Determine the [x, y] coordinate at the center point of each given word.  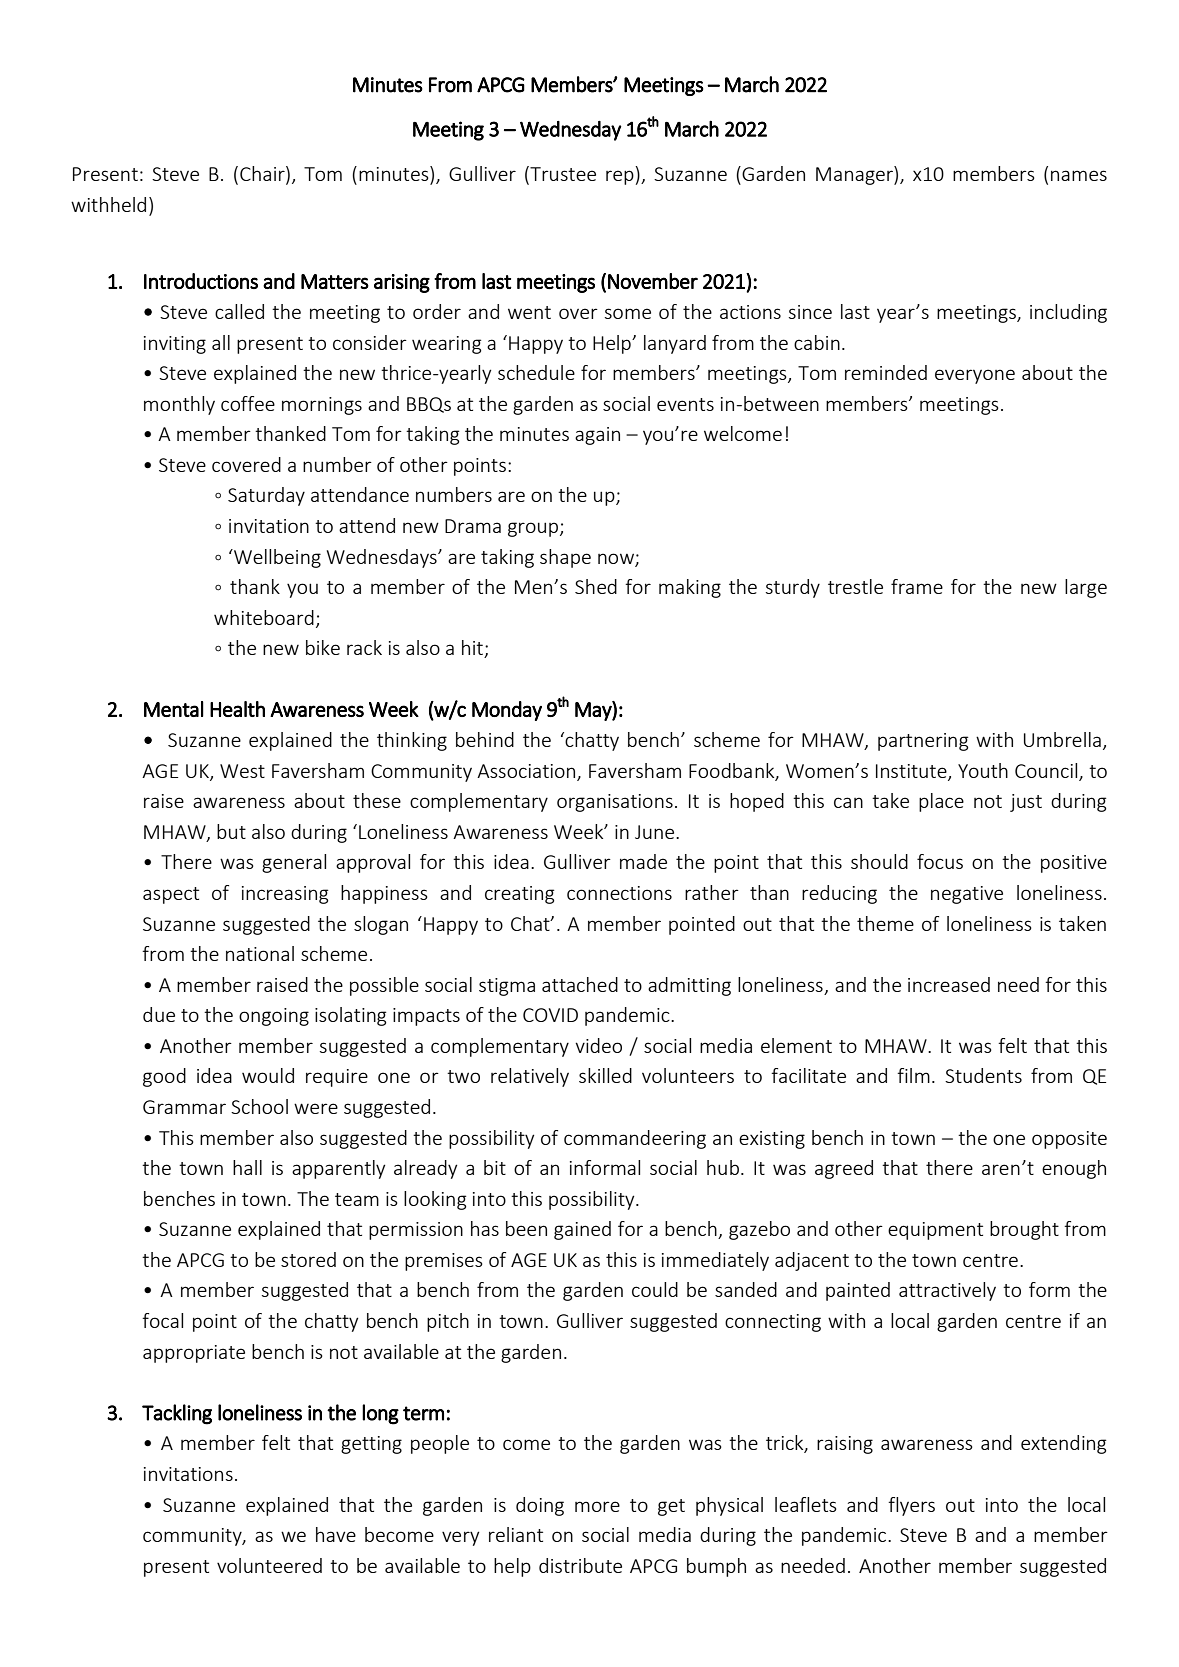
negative [967, 895]
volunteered [269, 1565]
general [294, 863]
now [617, 559]
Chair [263, 173]
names [1079, 175]
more [597, 1506]
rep [620, 177]
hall [247, 1167]
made [643, 861]
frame [917, 586]
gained [582, 1230]
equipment [935, 1231]
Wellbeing [276, 558]
